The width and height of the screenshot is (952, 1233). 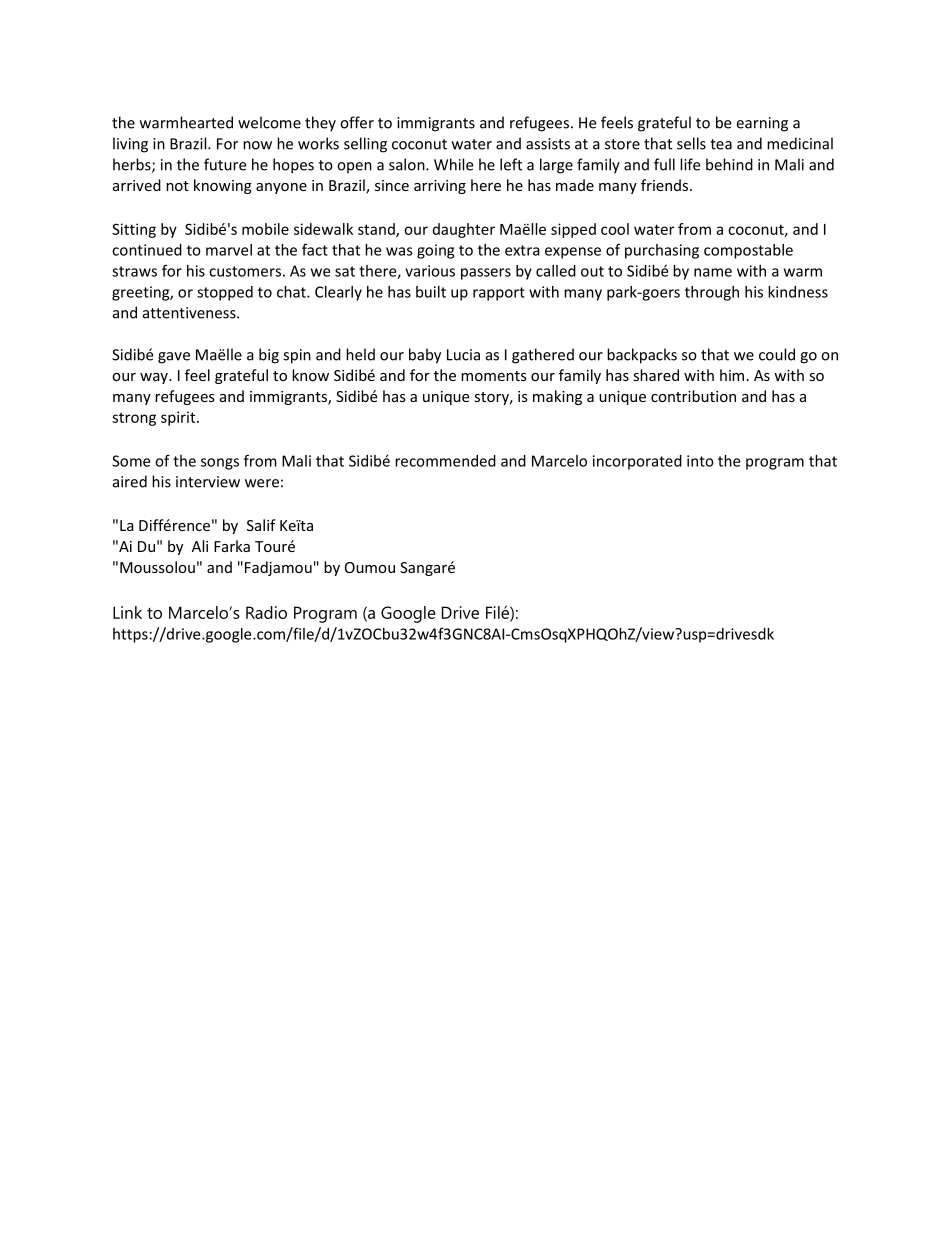 I want to click on songs, so click(x=220, y=464).
